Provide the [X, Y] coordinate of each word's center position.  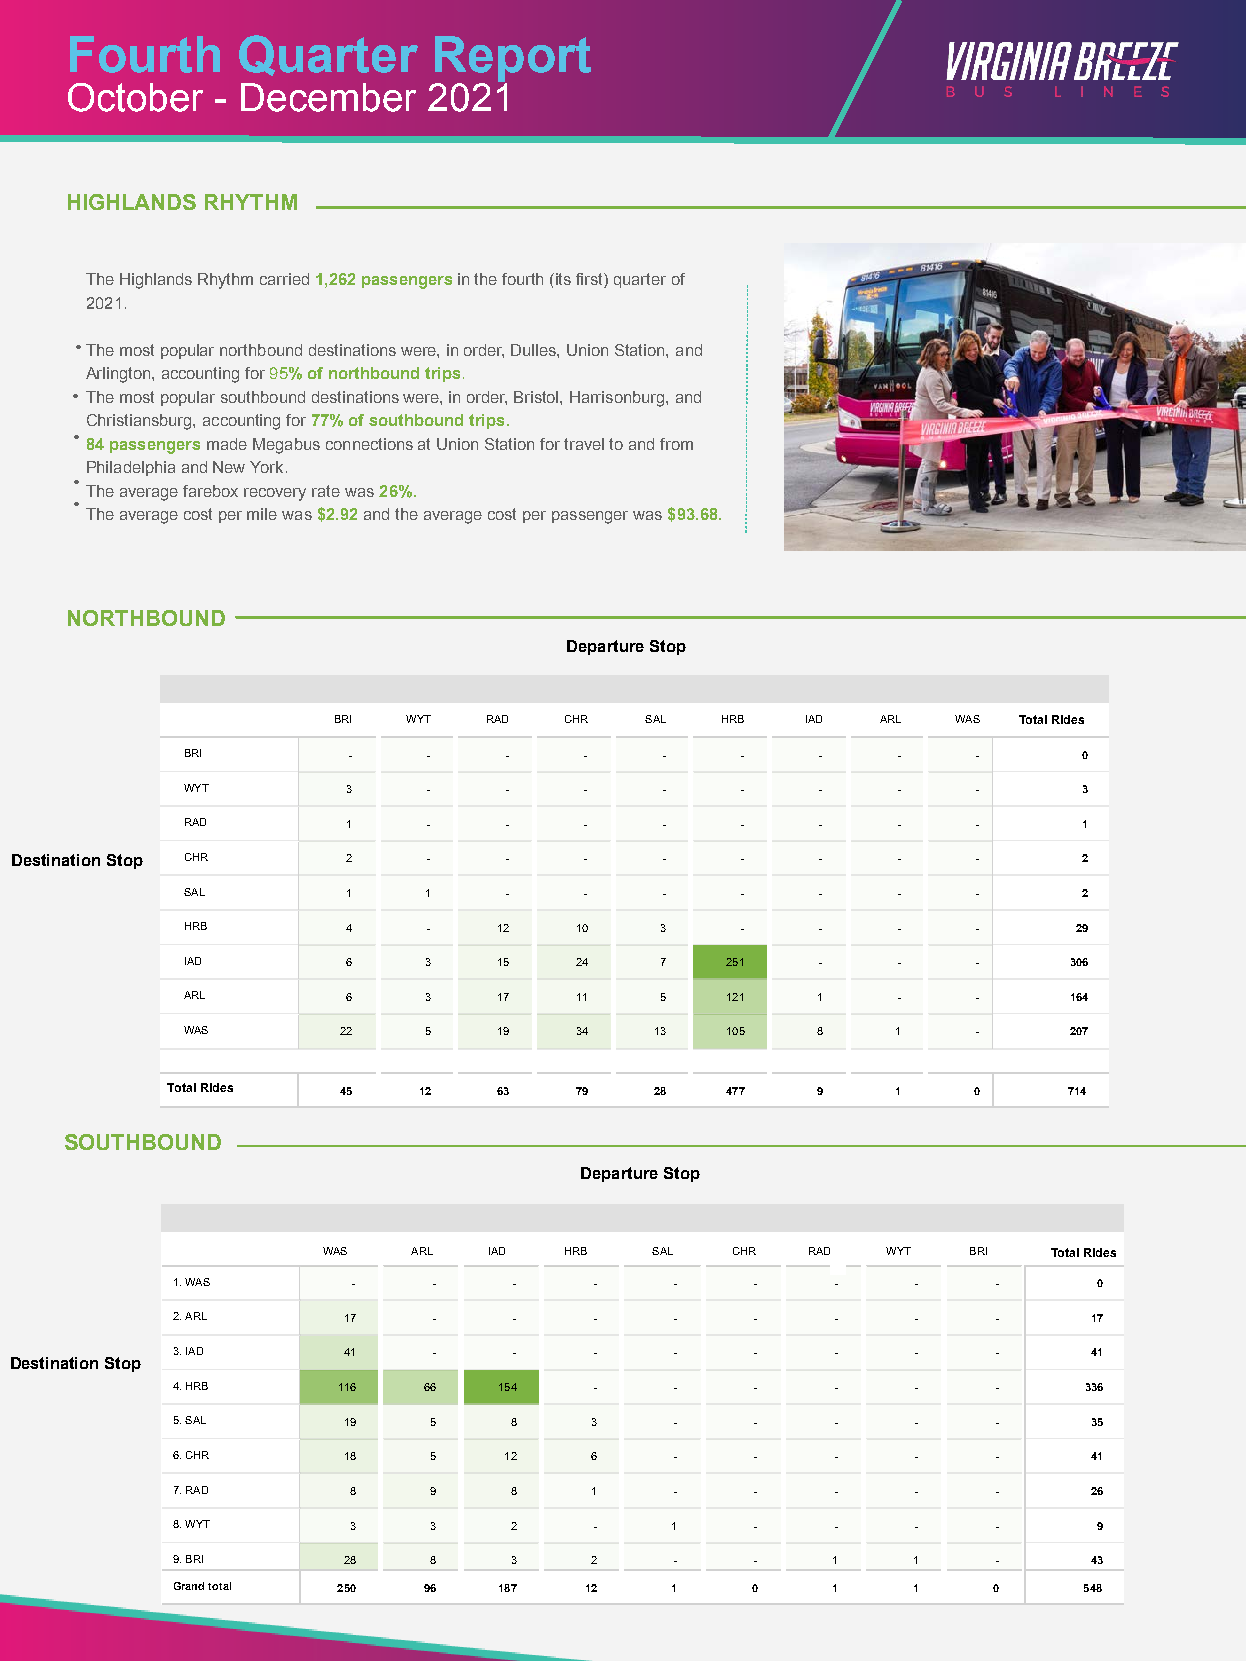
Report [513, 60]
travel [584, 444]
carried [284, 279]
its [563, 279]
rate [326, 491]
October [135, 97]
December [328, 97]
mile [262, 514]
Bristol [537, 397]
